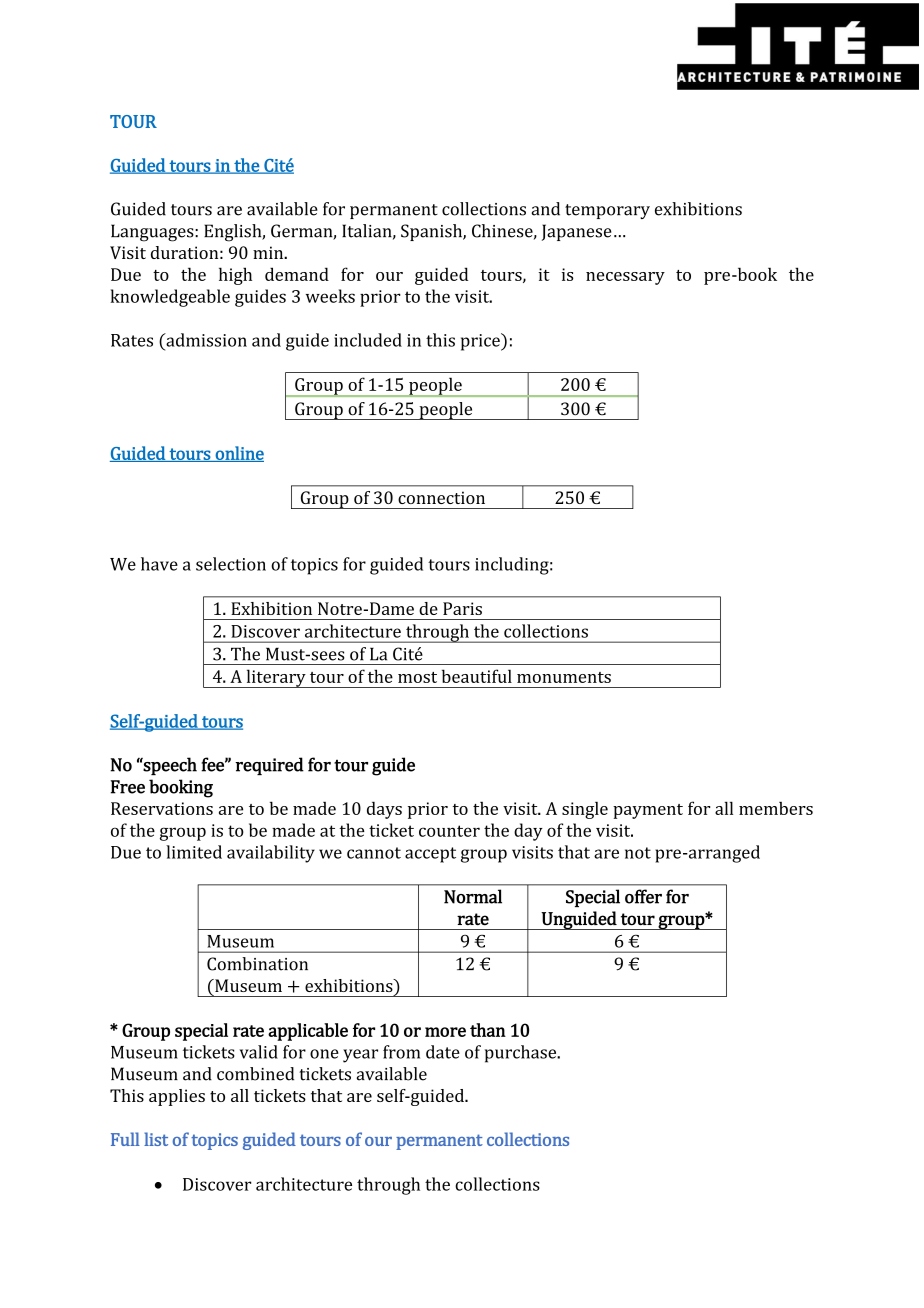  Describe the element at coordinates (462, 608) in the document. I see `Paris` at that location.
